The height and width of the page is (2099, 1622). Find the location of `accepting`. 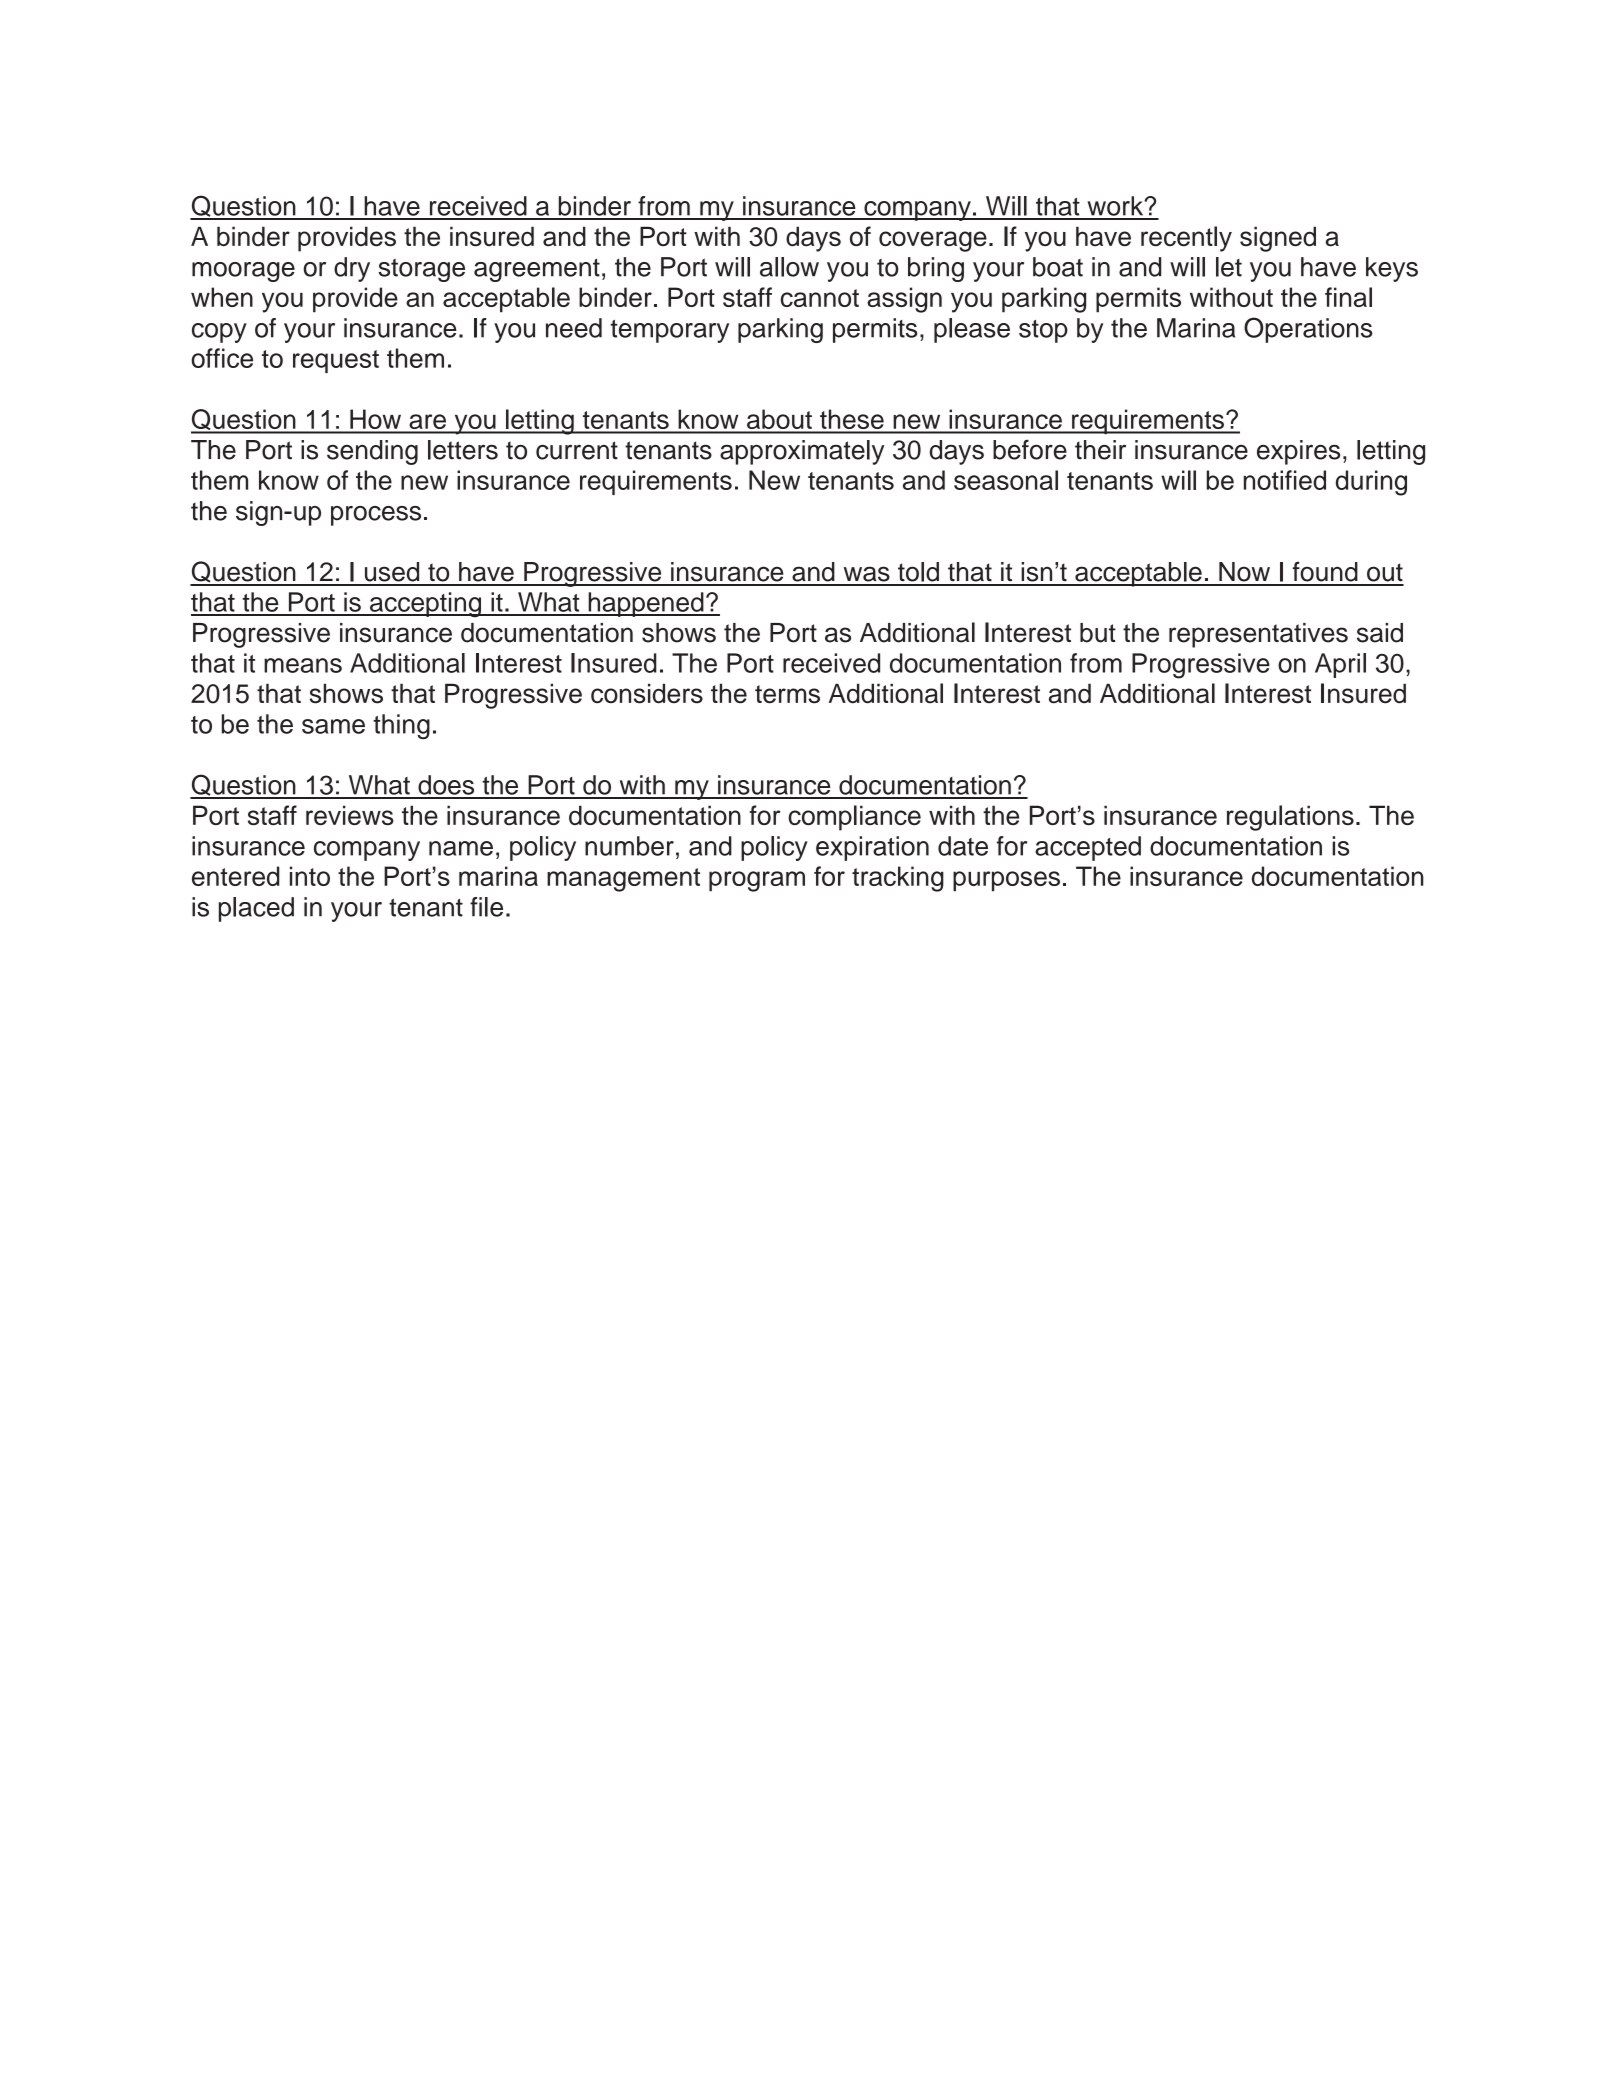

accepting is located at coordinates (425, 605).
